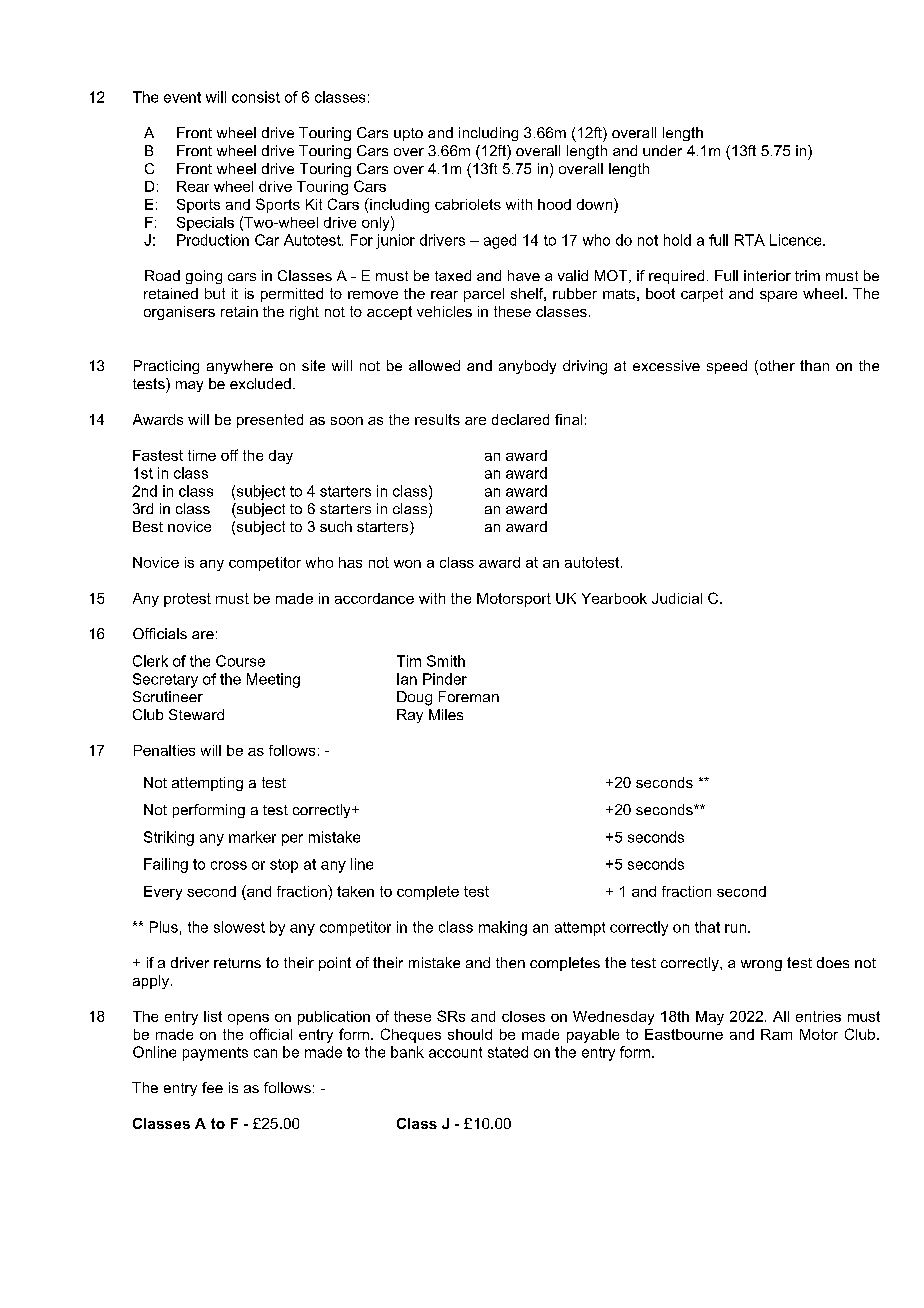 Image resolution: width=924 pixels, height=1308 pixels. I want to click on consist, so click(256, 97).
